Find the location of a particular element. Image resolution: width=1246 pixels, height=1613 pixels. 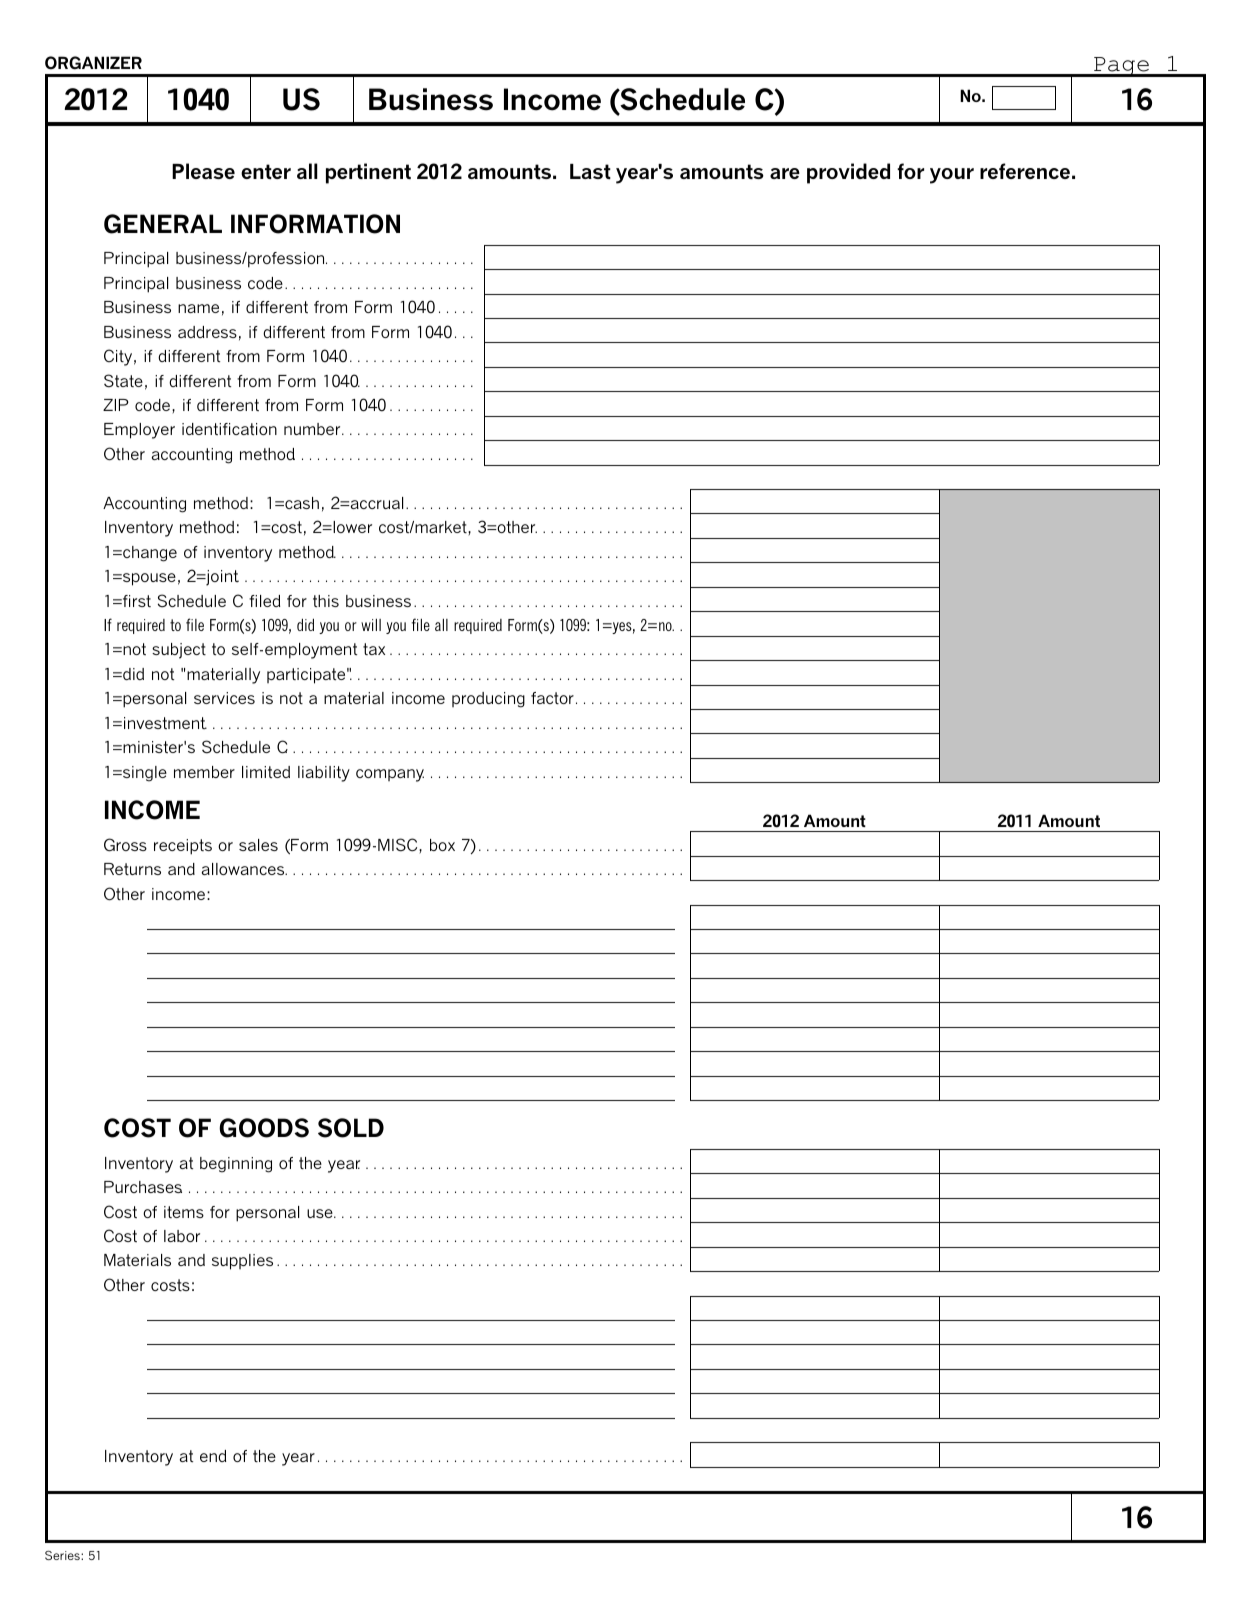

Please is located at coordinates (203, 171).
